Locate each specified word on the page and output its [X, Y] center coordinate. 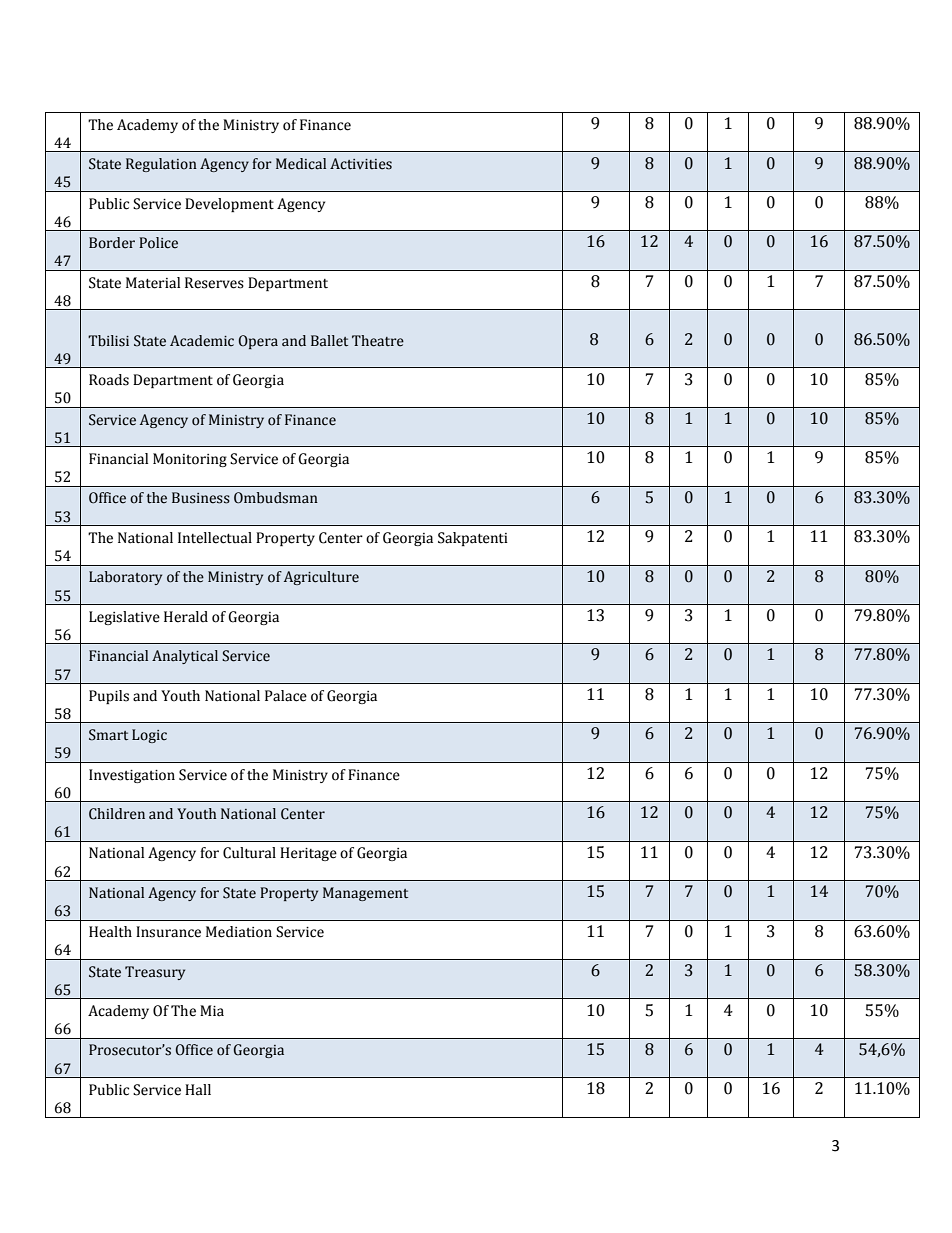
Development [229, 205]
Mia [212, 1011]
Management [365, 894]
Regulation [161, 165]
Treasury [155, 973]
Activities [361, 164]
